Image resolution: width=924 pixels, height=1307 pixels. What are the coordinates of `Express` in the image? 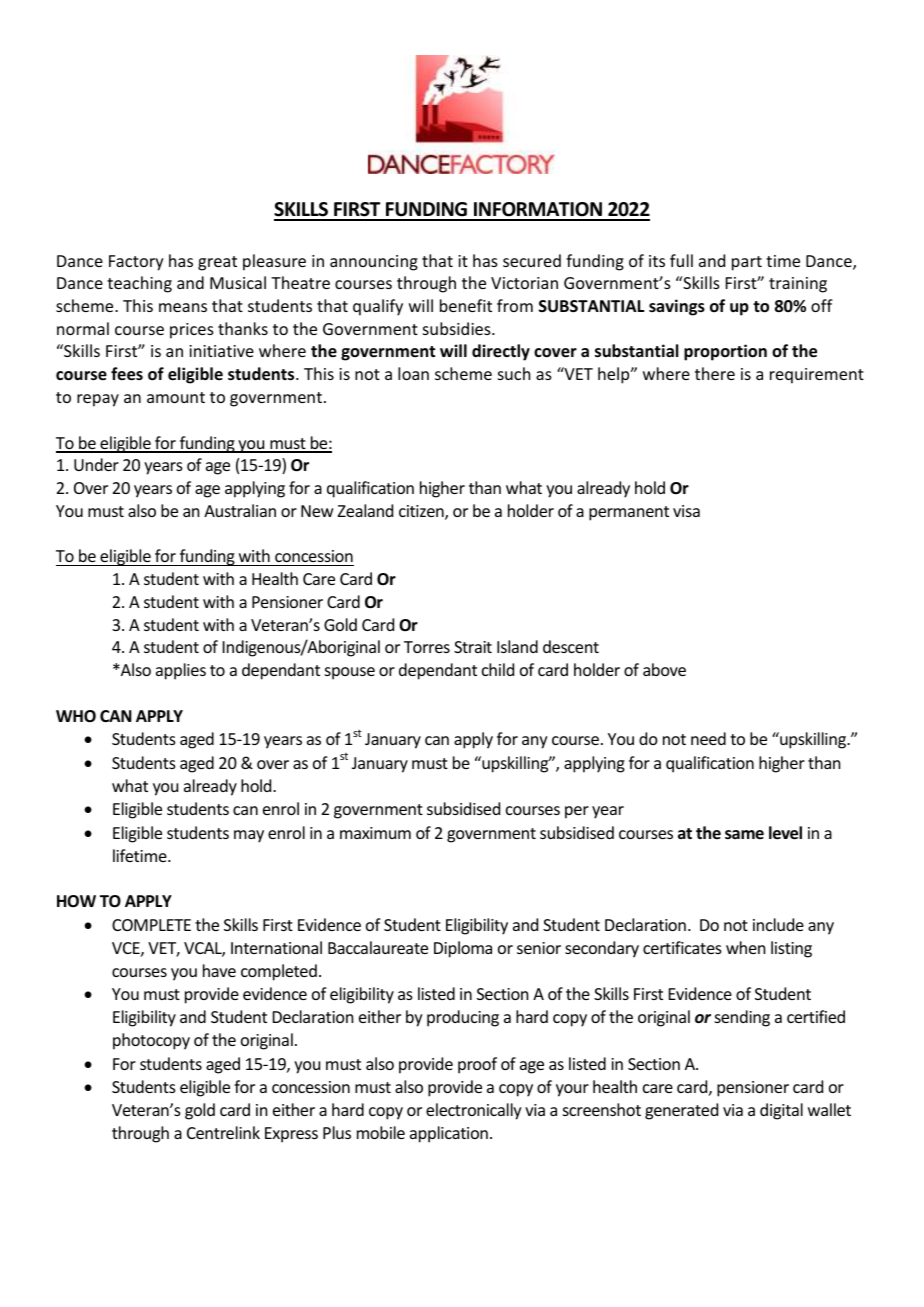 It's located at (291, 1135).
